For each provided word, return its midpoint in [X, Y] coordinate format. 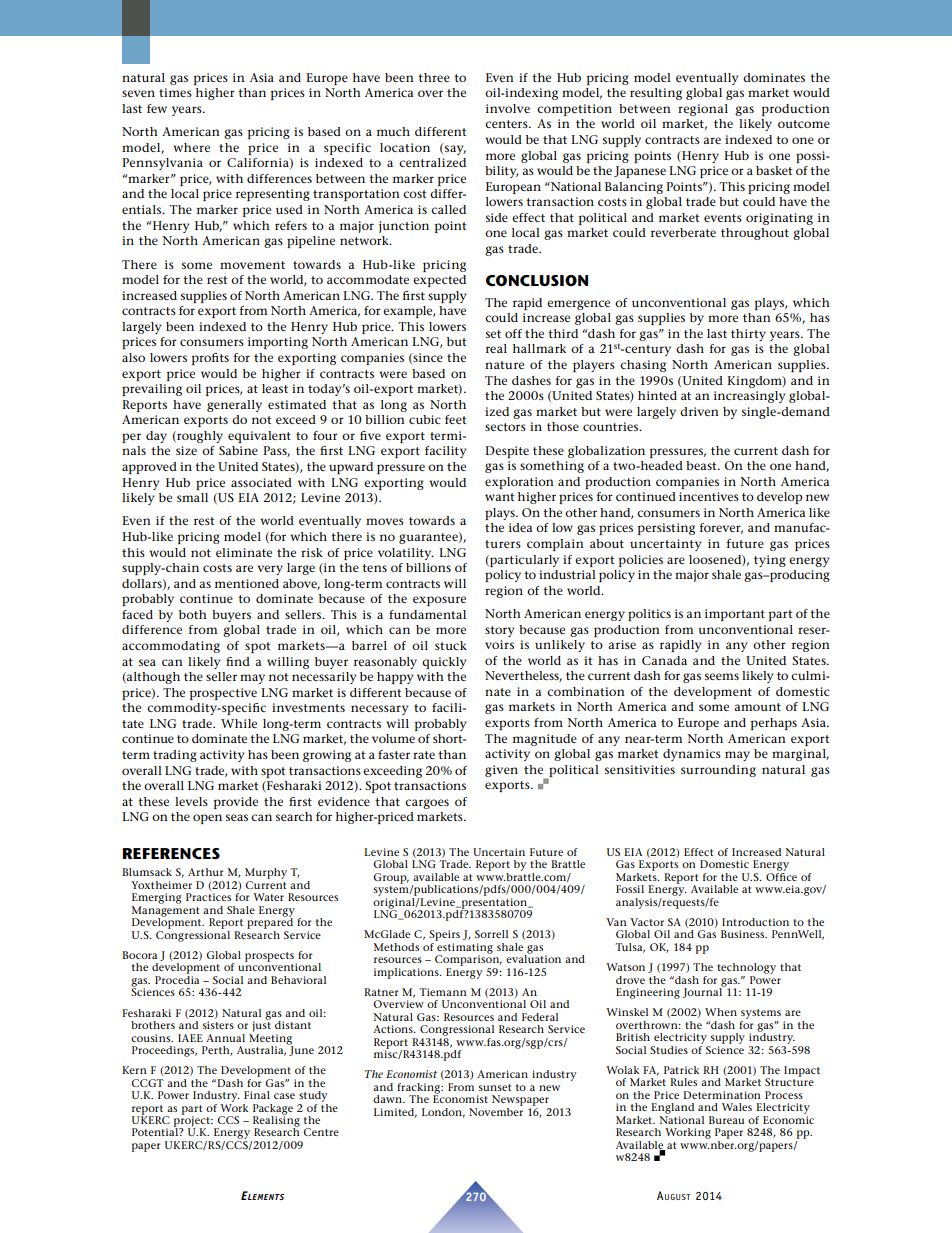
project [193, 1121]
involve [508, 108]
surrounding [718, 771]
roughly [199, 437]
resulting [656, 94]
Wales [737, 1107]
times [175, 92]
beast [702, 465]
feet [455, 419]
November [496, 1110]
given [501, 771]
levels [191, 801]
